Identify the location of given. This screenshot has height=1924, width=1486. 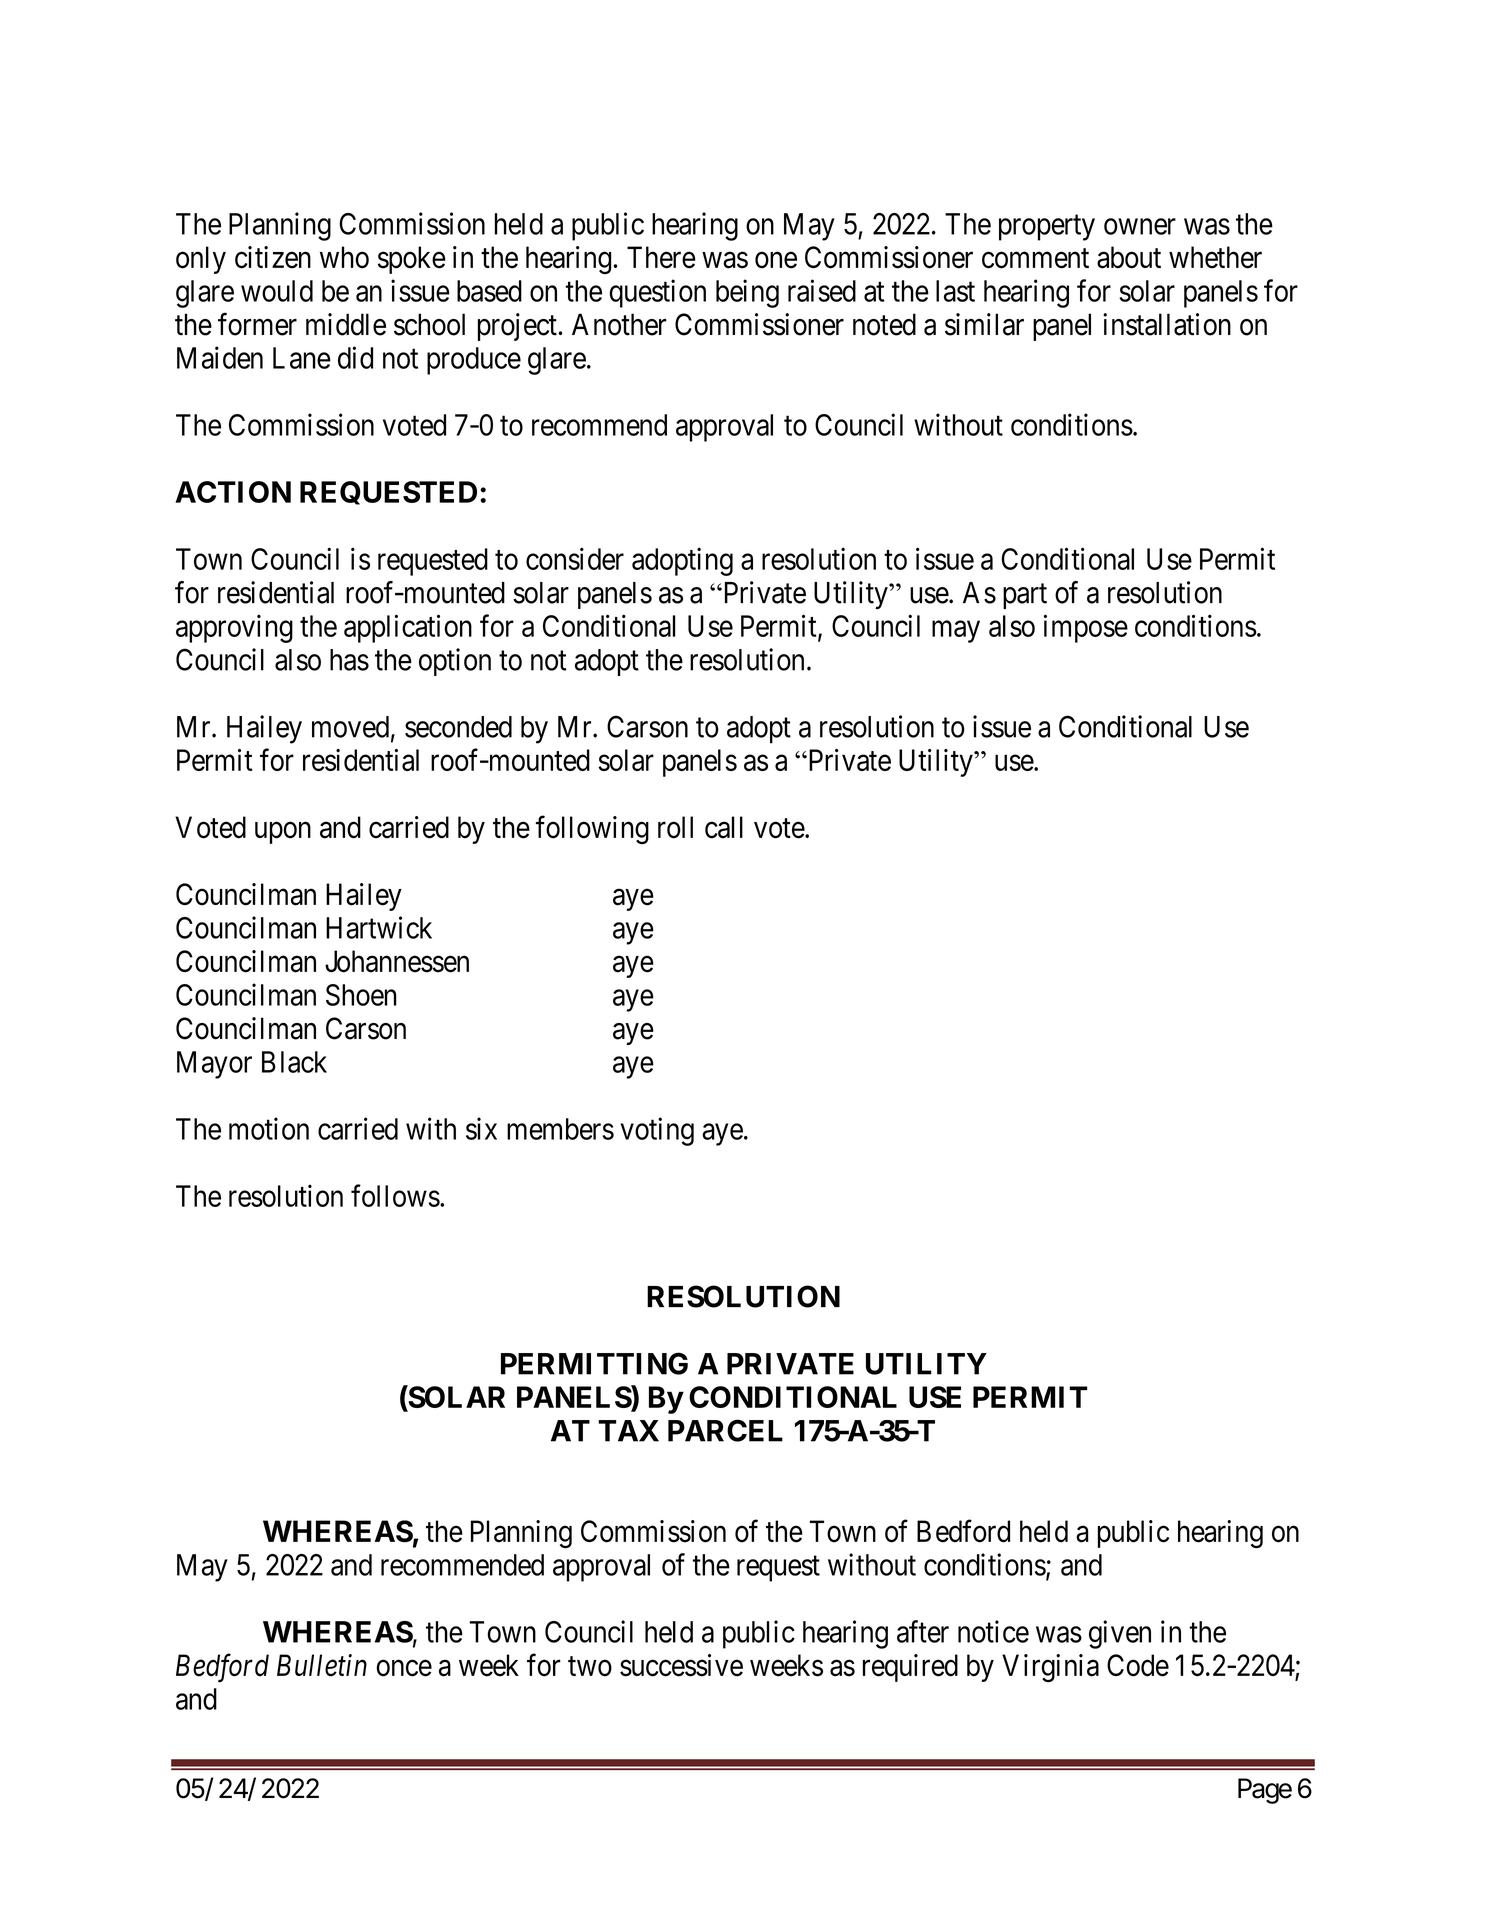
(1120, 1634).
